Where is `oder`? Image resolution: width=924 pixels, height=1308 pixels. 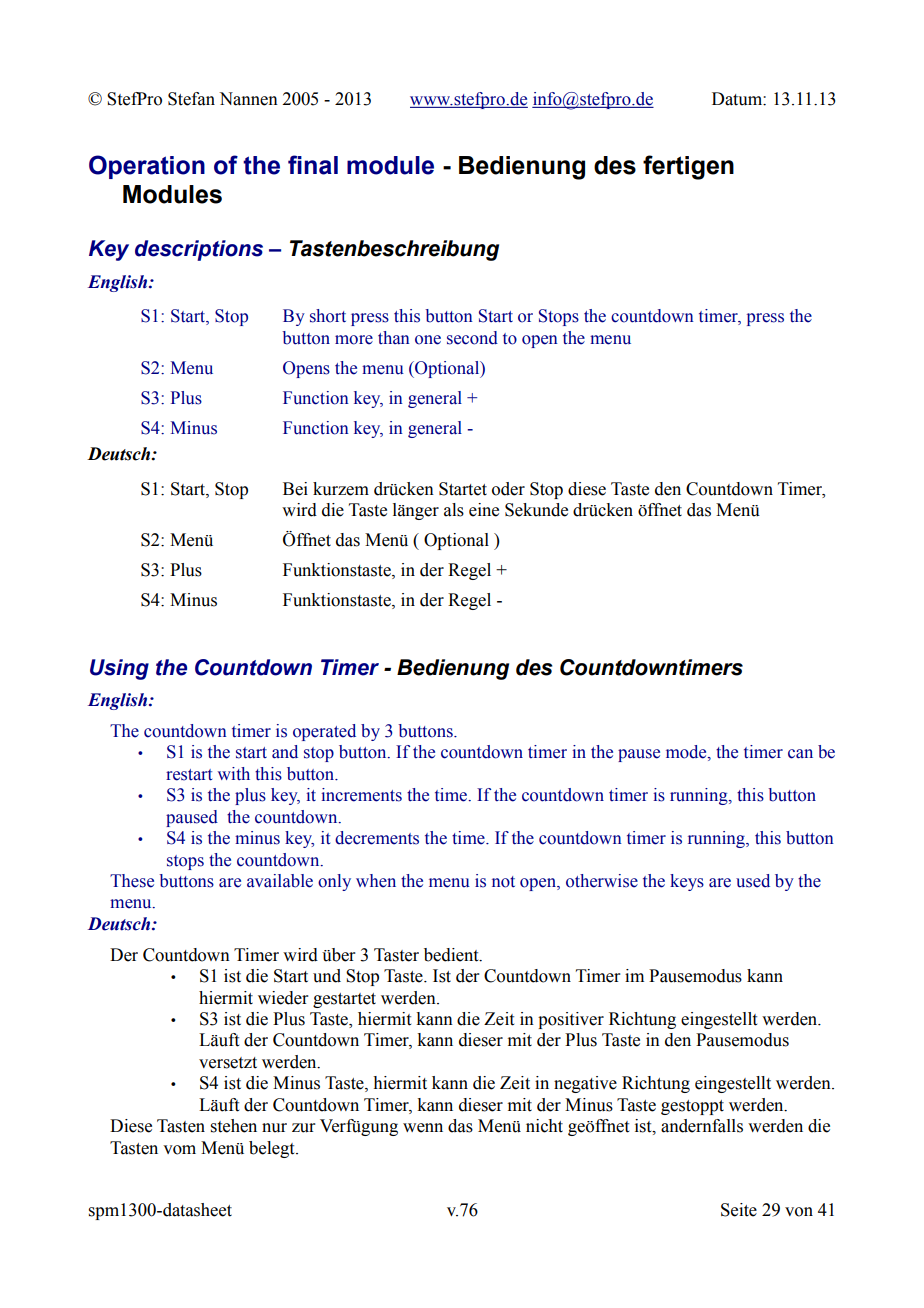
oder is located at coordinates (508, 489).
